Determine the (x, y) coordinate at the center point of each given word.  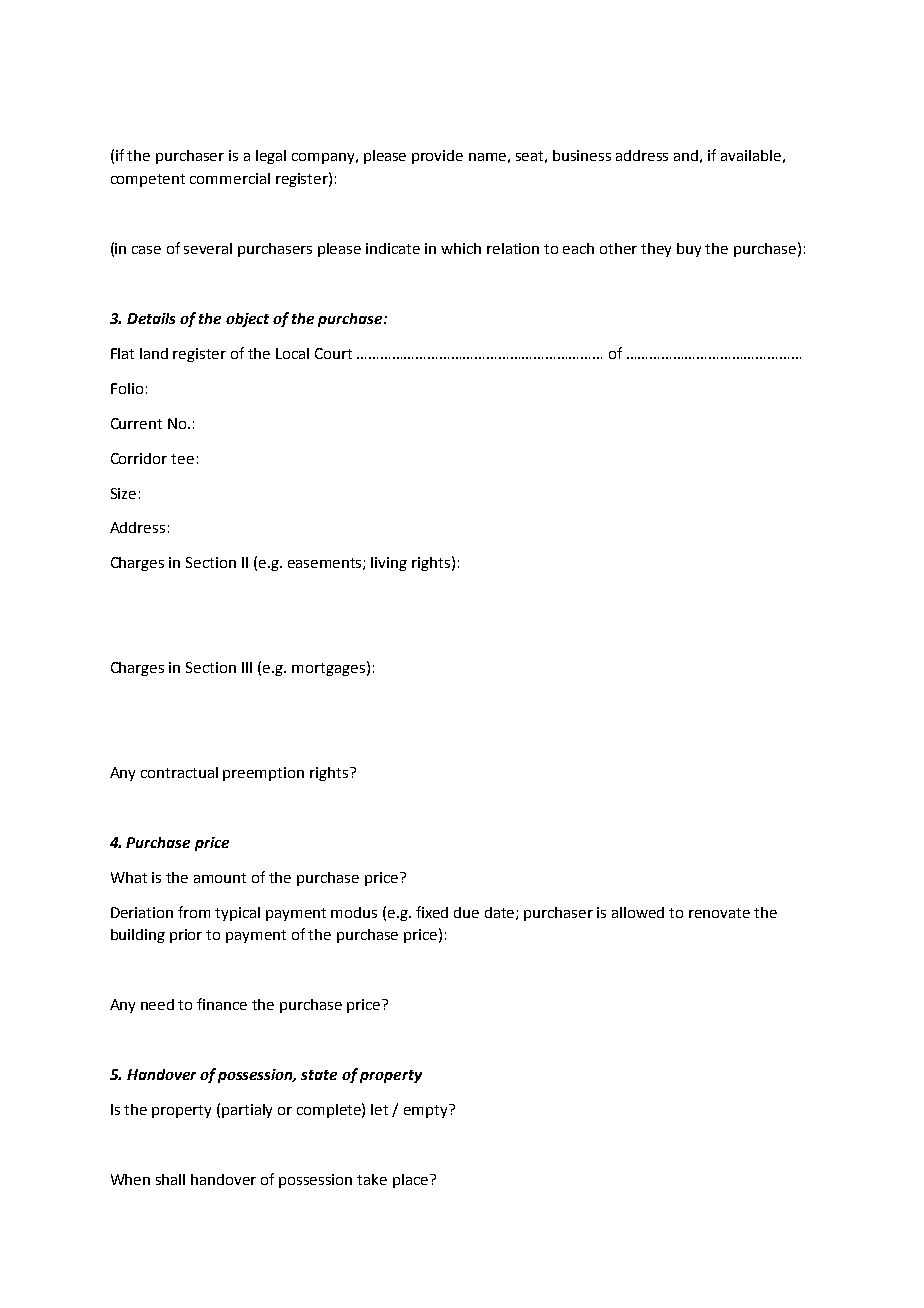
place (410, 1181)
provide (437, 157)
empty (427, 1111)
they (656, 250)
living (389, 564)
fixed (432, 912)
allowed (638, 912)
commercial (230, 178)
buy (689, 250)
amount (220, 878)
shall (170, 1179)
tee (182, 459)
